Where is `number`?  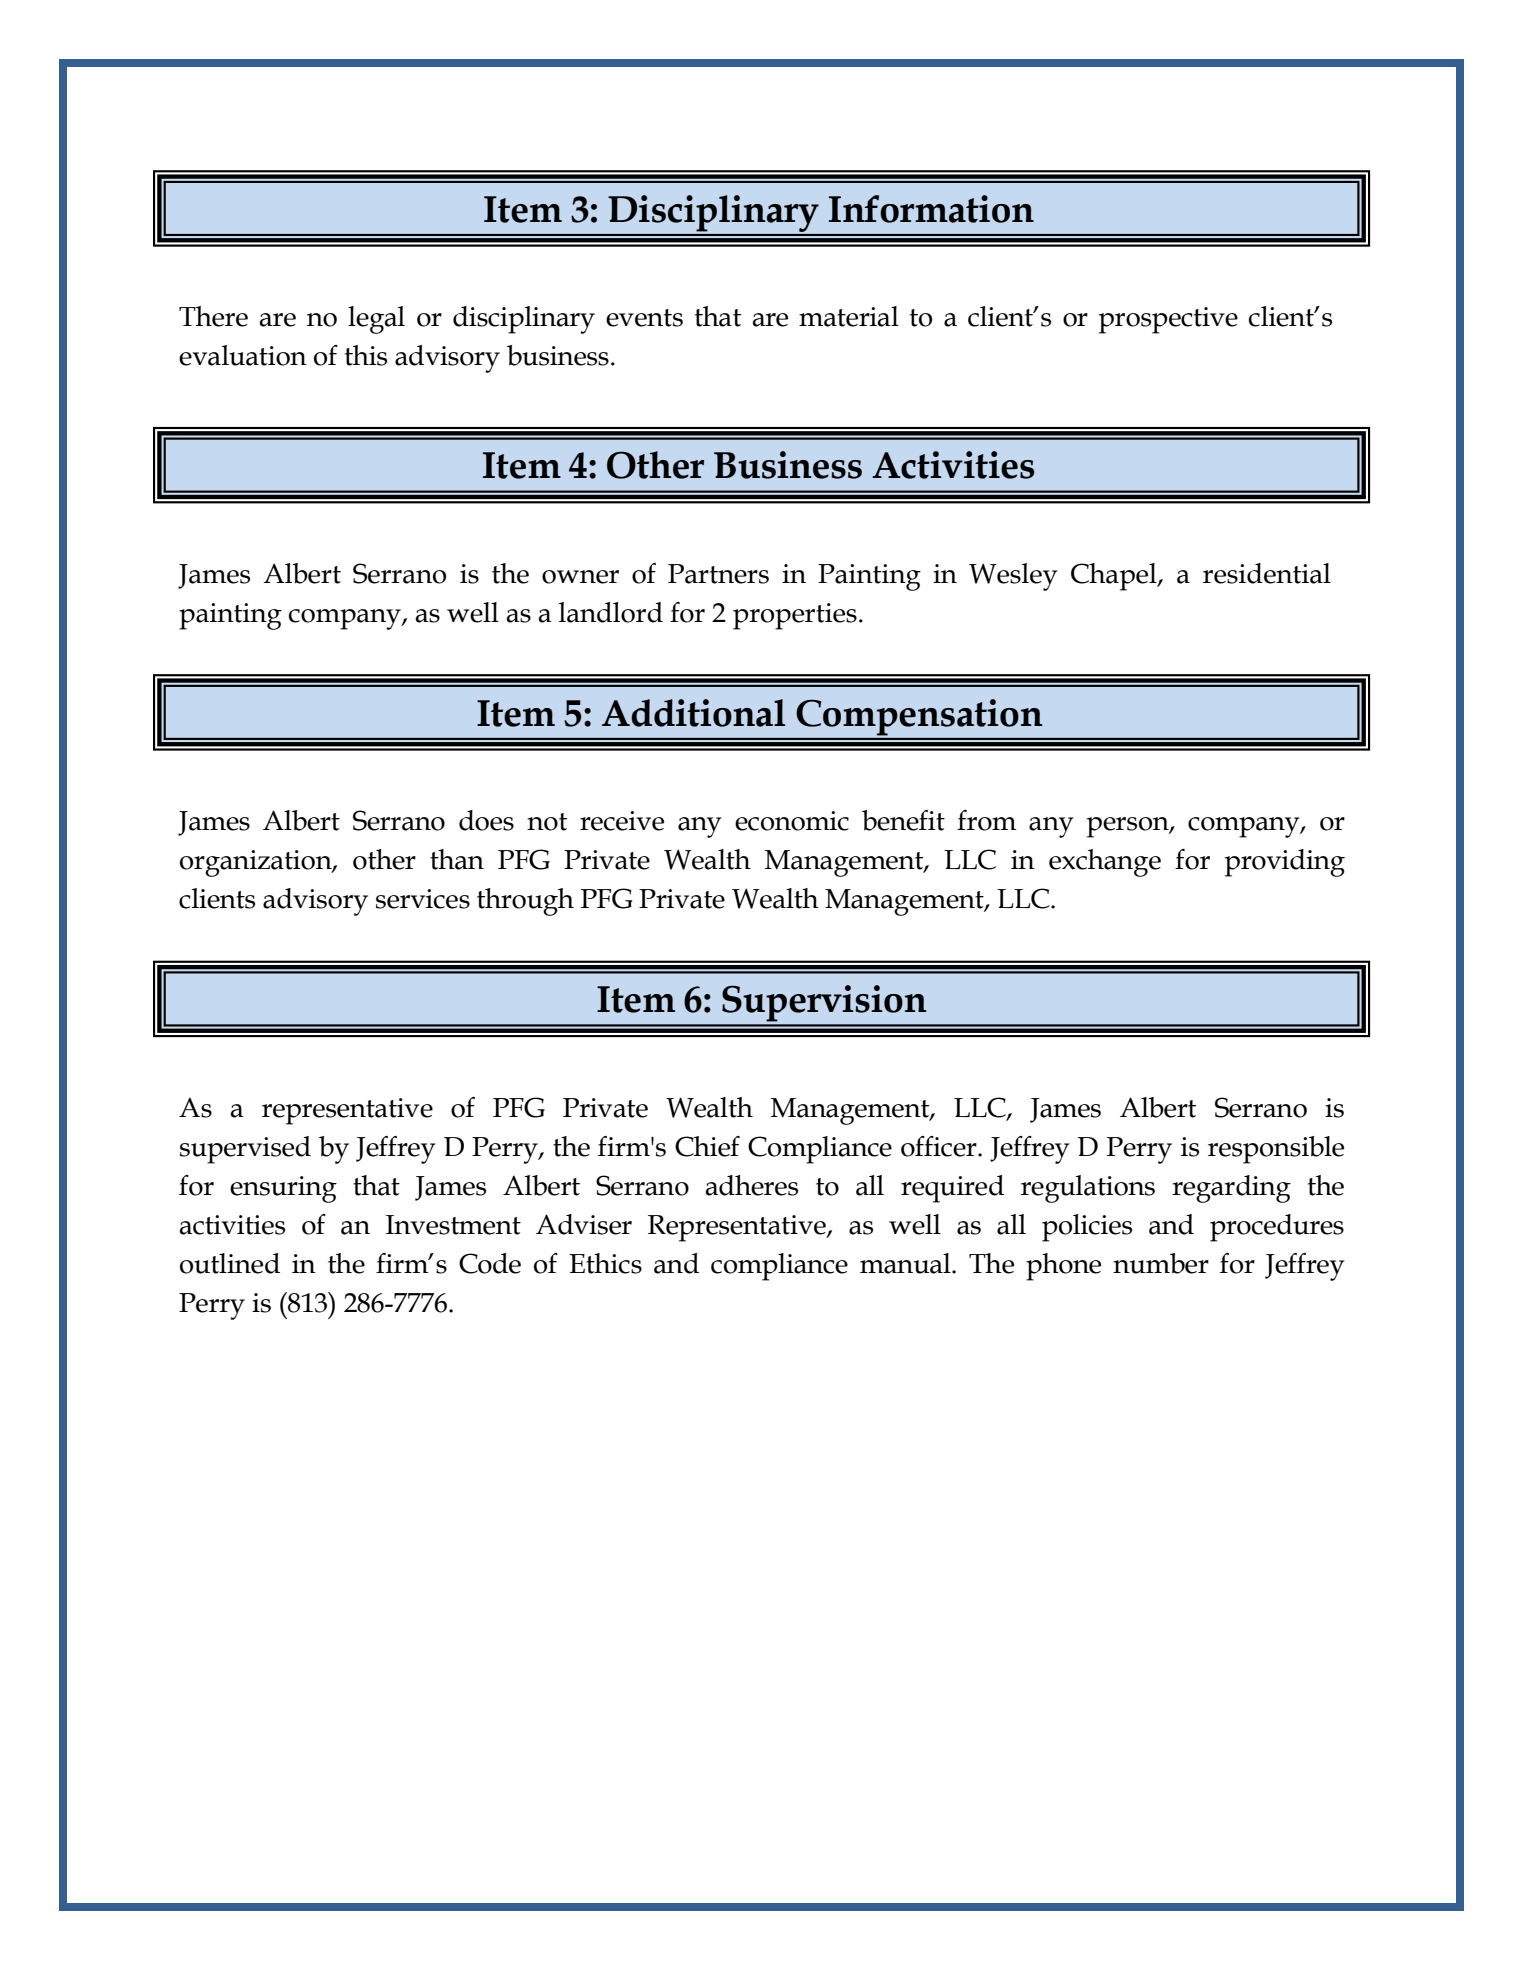
number is located at coordinates (1161, 1263).
